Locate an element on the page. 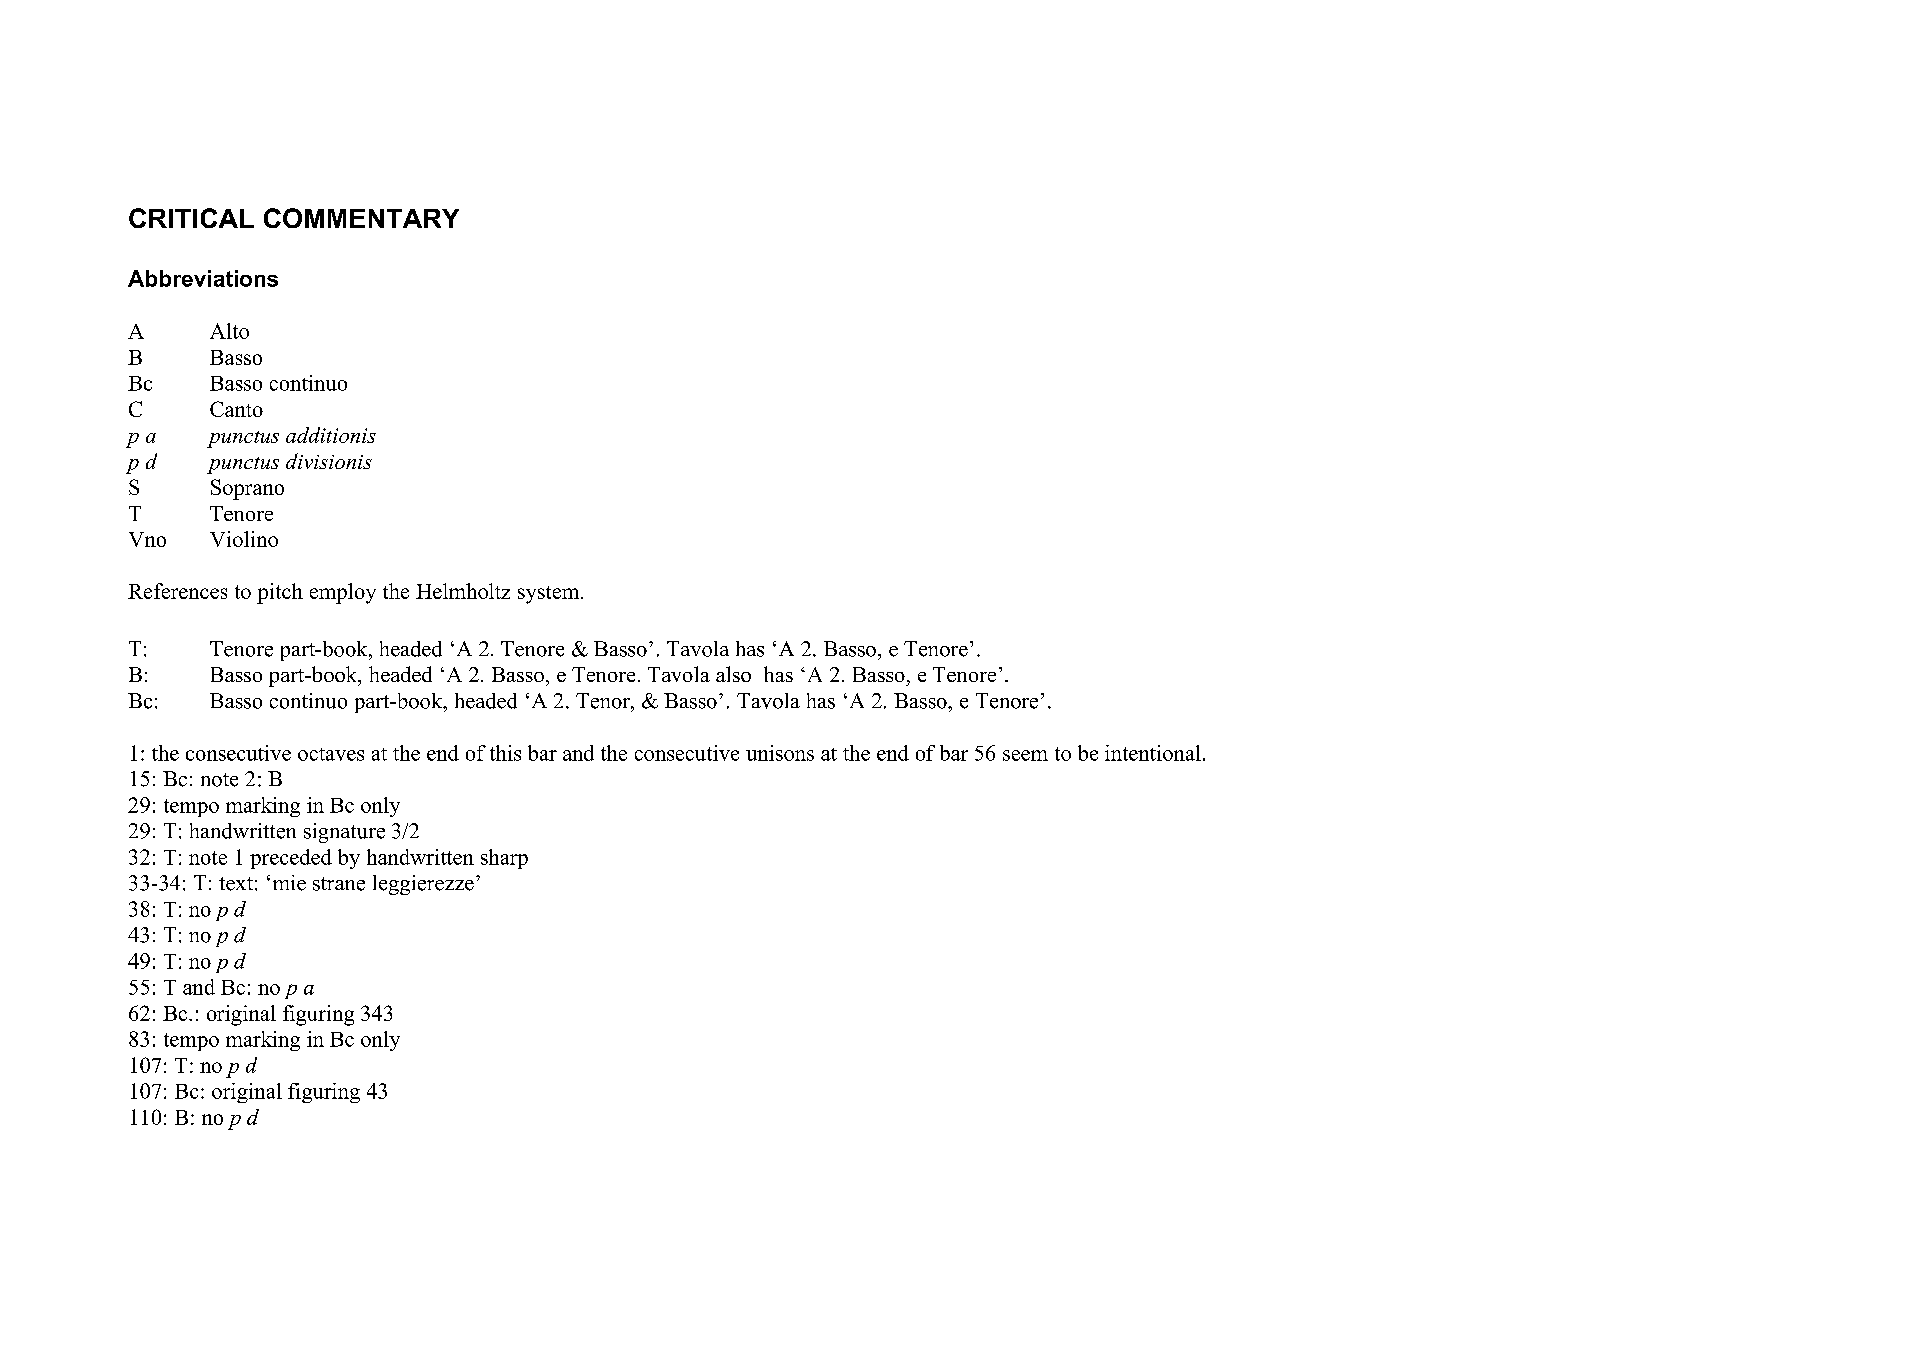  CRITICAL is located at coordinates (191, 218).
